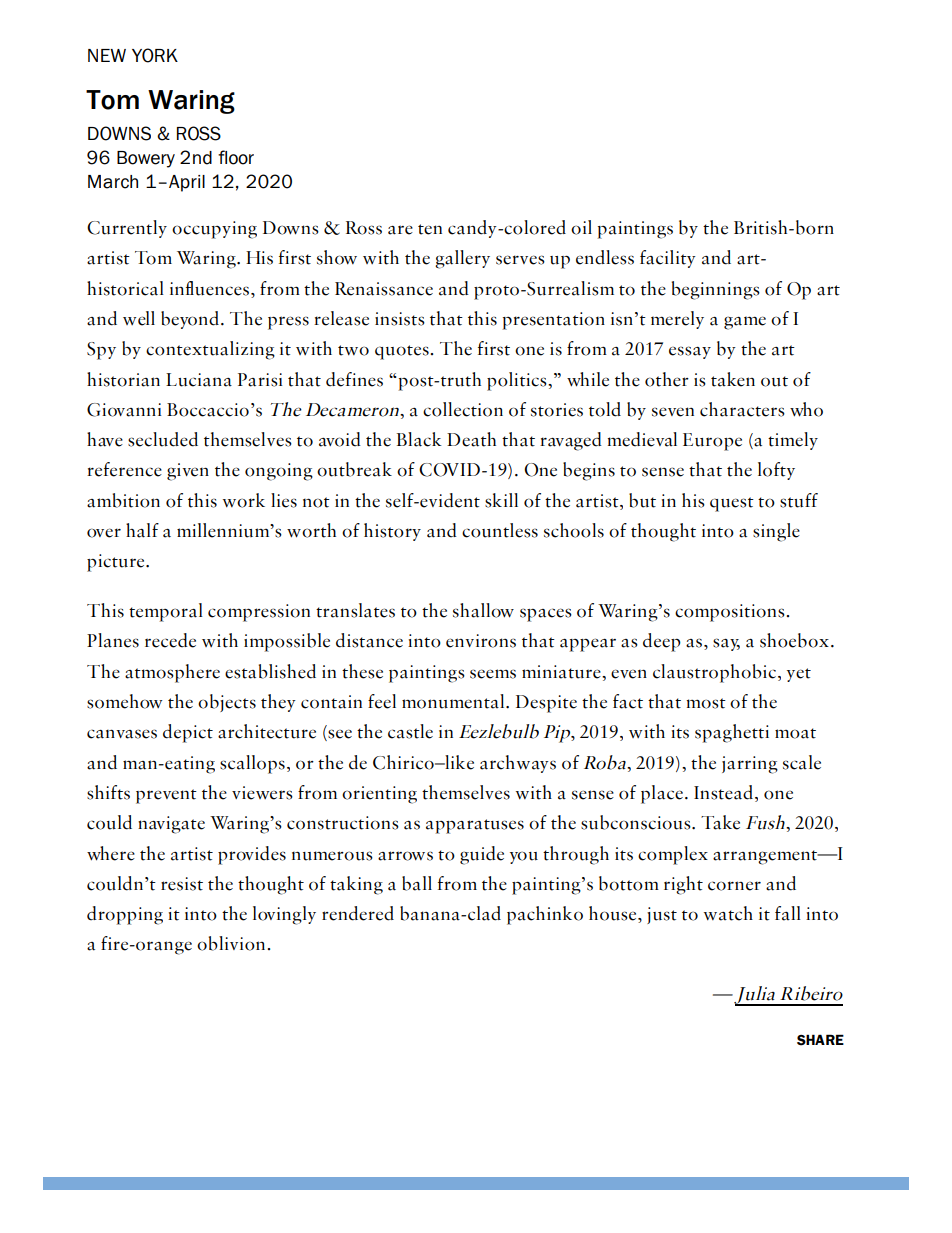  I want to click on ten, so click(430, 229).
